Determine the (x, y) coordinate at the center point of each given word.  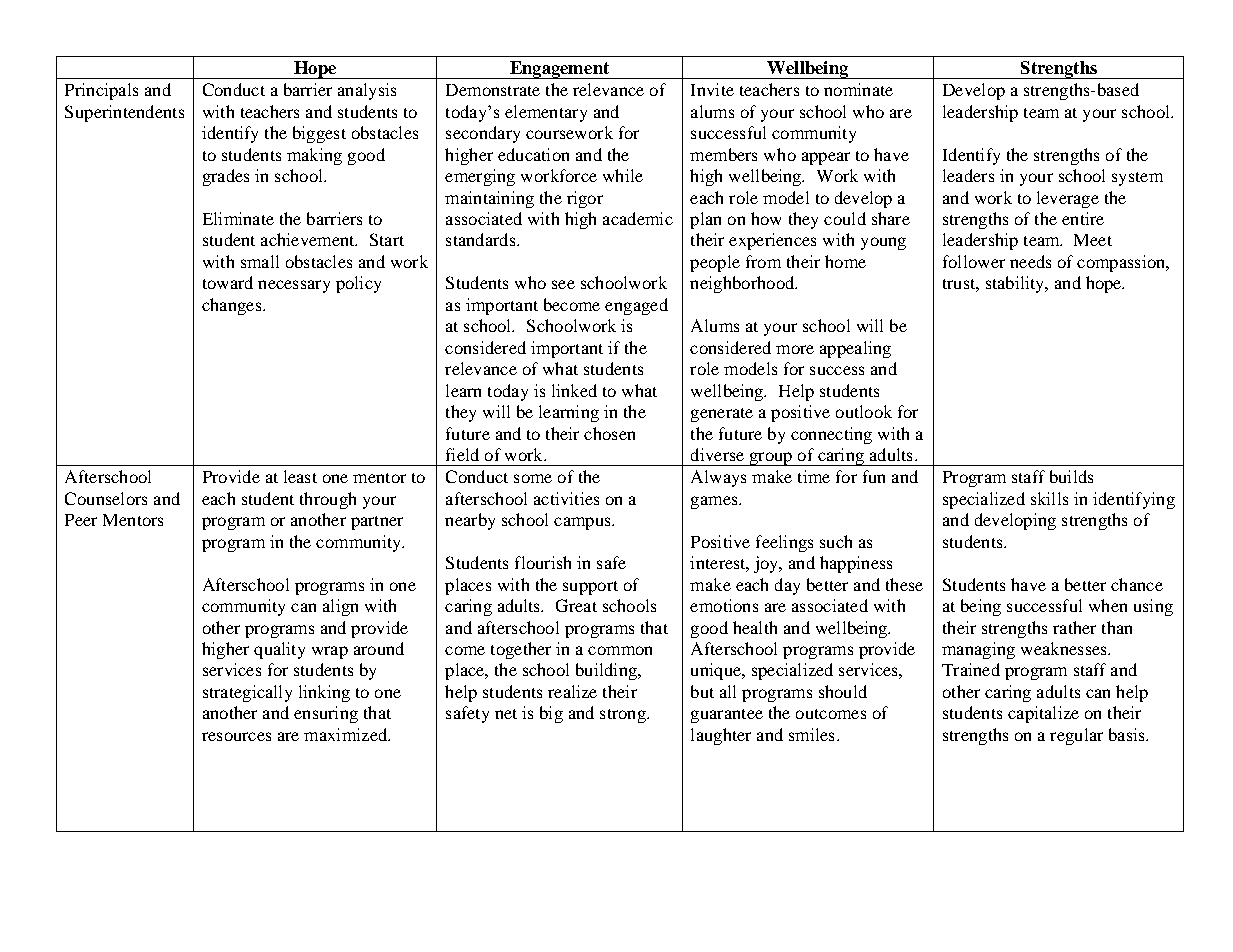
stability (1016, 284)
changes (233, 306)
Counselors (106, 498)
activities (566, 498)
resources (236, 736)
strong (624, 716)
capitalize (1043, 714)
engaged (636, 306)
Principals (101, 91)
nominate (858, 89)
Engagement (559, 70)
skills (1049, 498)
